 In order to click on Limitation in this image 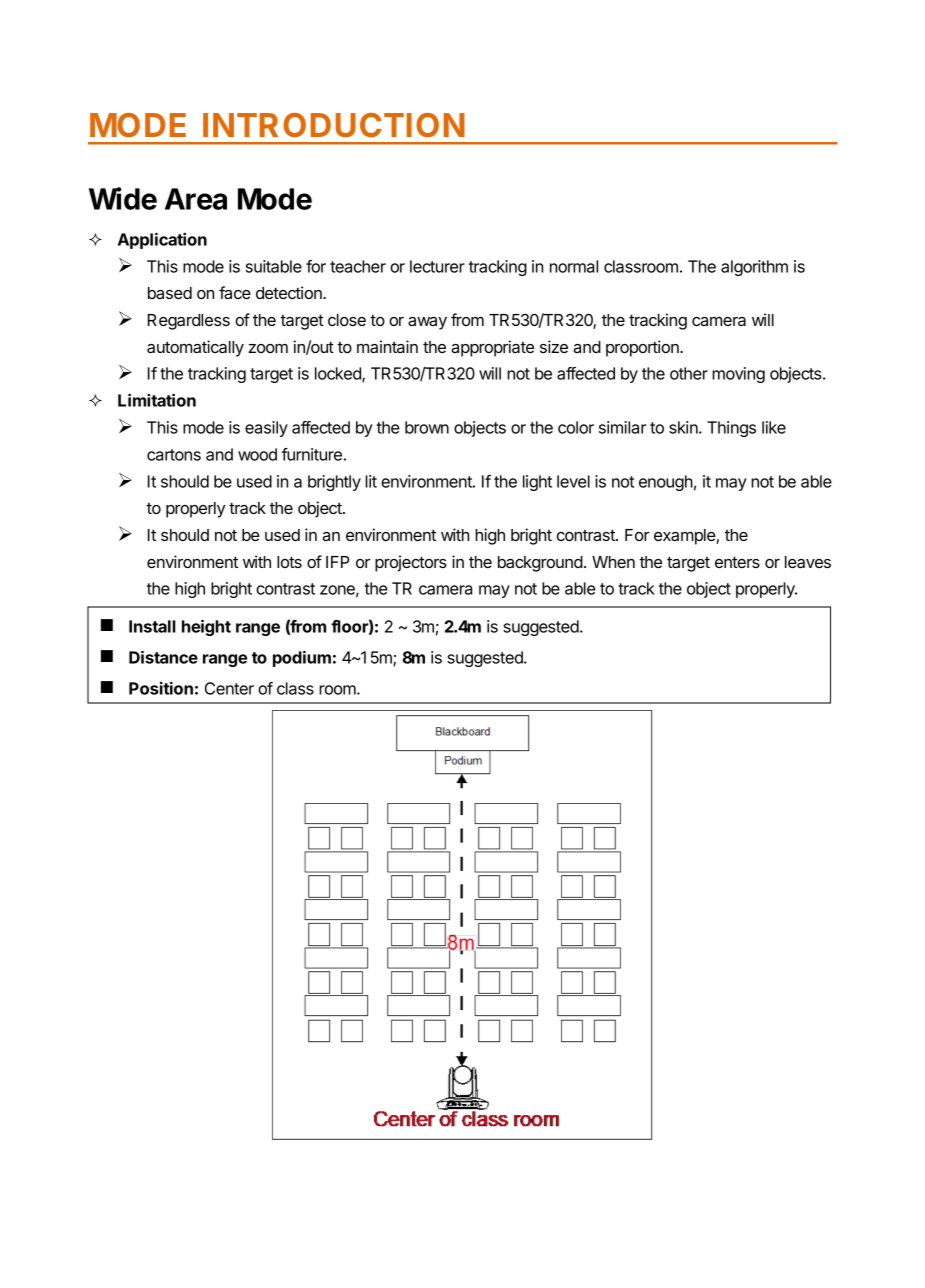, I will do `click(157, 400)`.
